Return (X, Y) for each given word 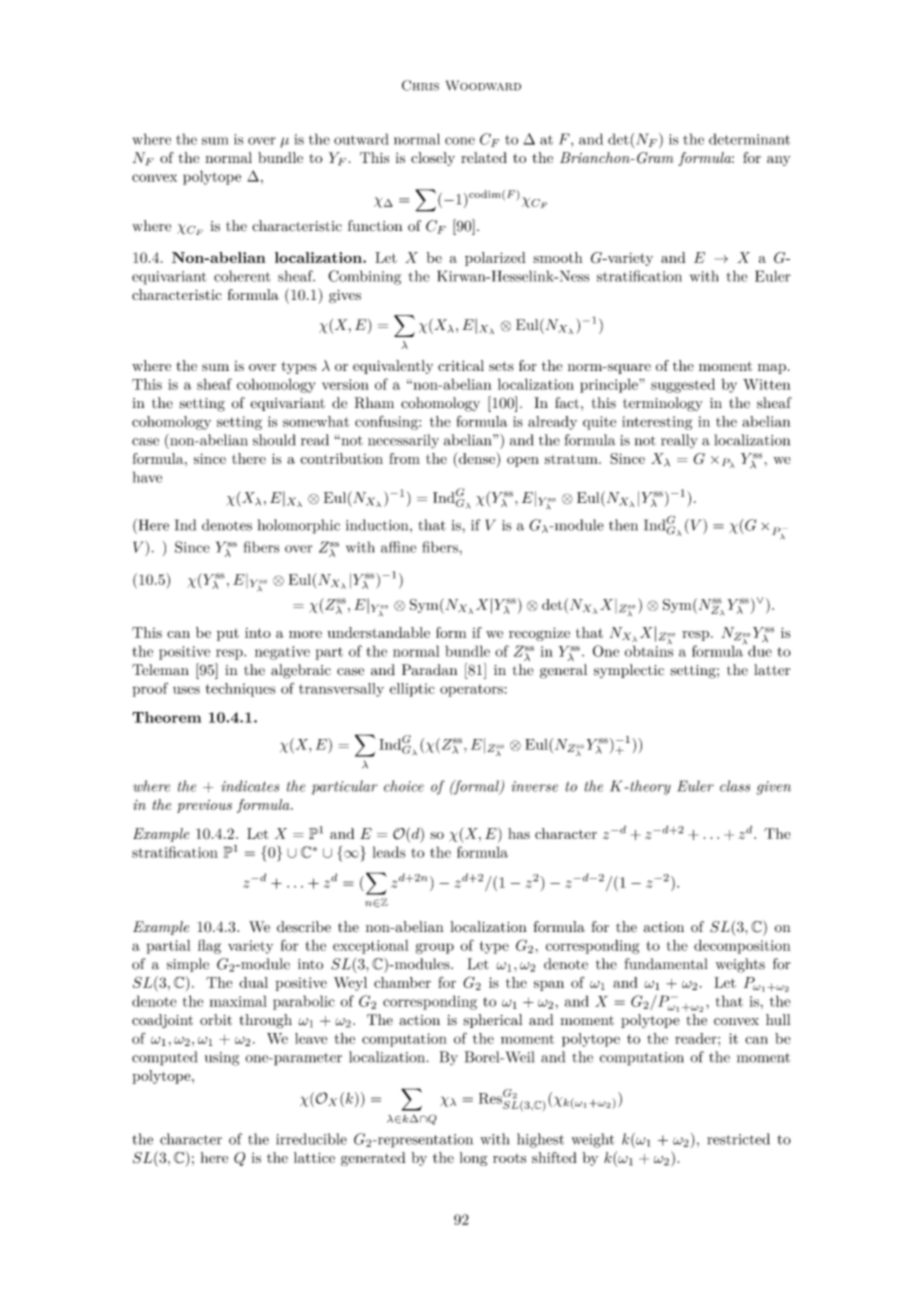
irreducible (311, 1139)
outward (361, 139)
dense (476, 458)
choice (404, 786)
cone (460, 141)
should (274, 440)
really (679, 441)
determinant (749, 139)
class (735, 786)
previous (204, 806)
